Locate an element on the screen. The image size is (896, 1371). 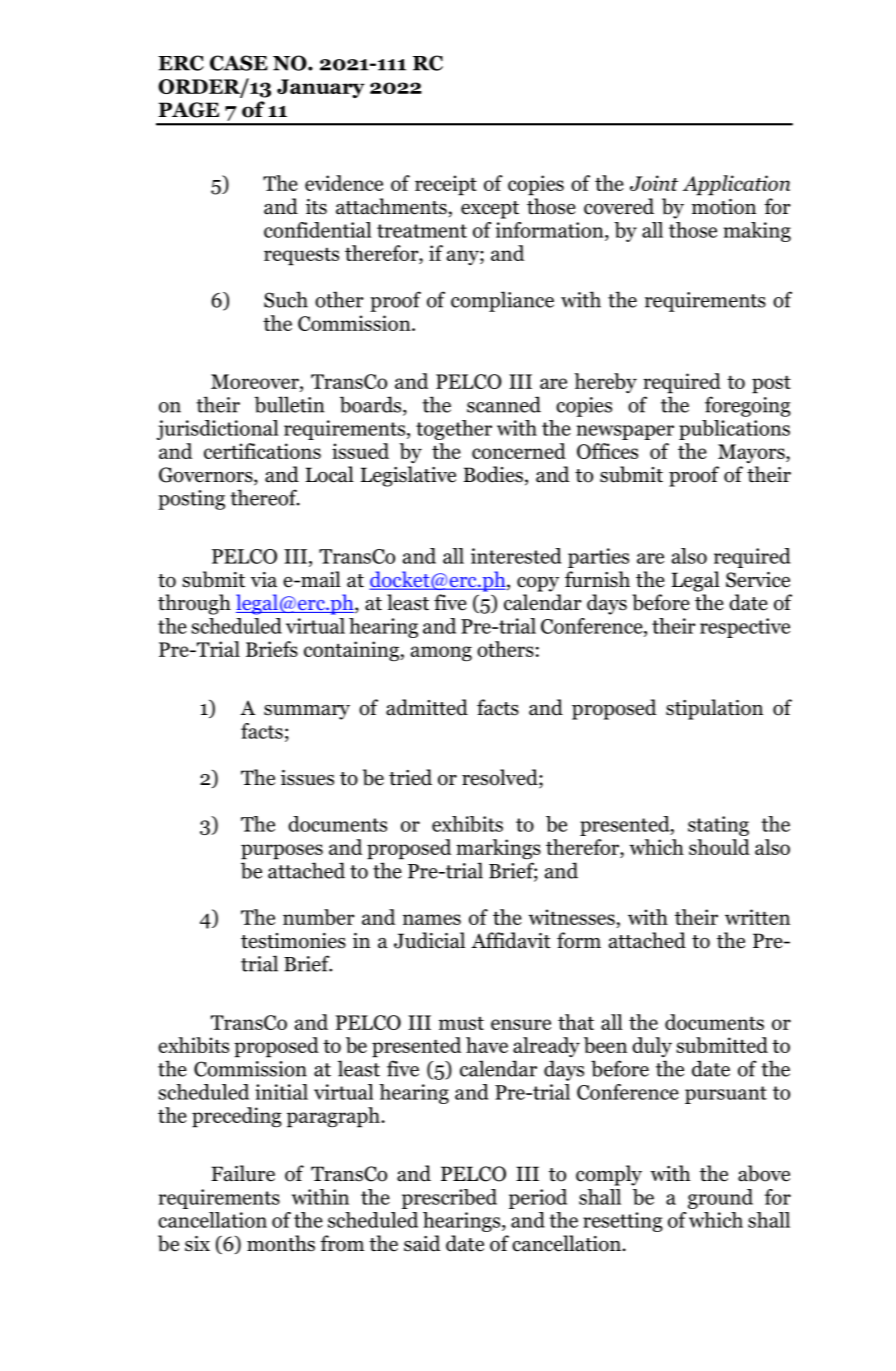
prescribed is located at coordinates (449, 1199).
